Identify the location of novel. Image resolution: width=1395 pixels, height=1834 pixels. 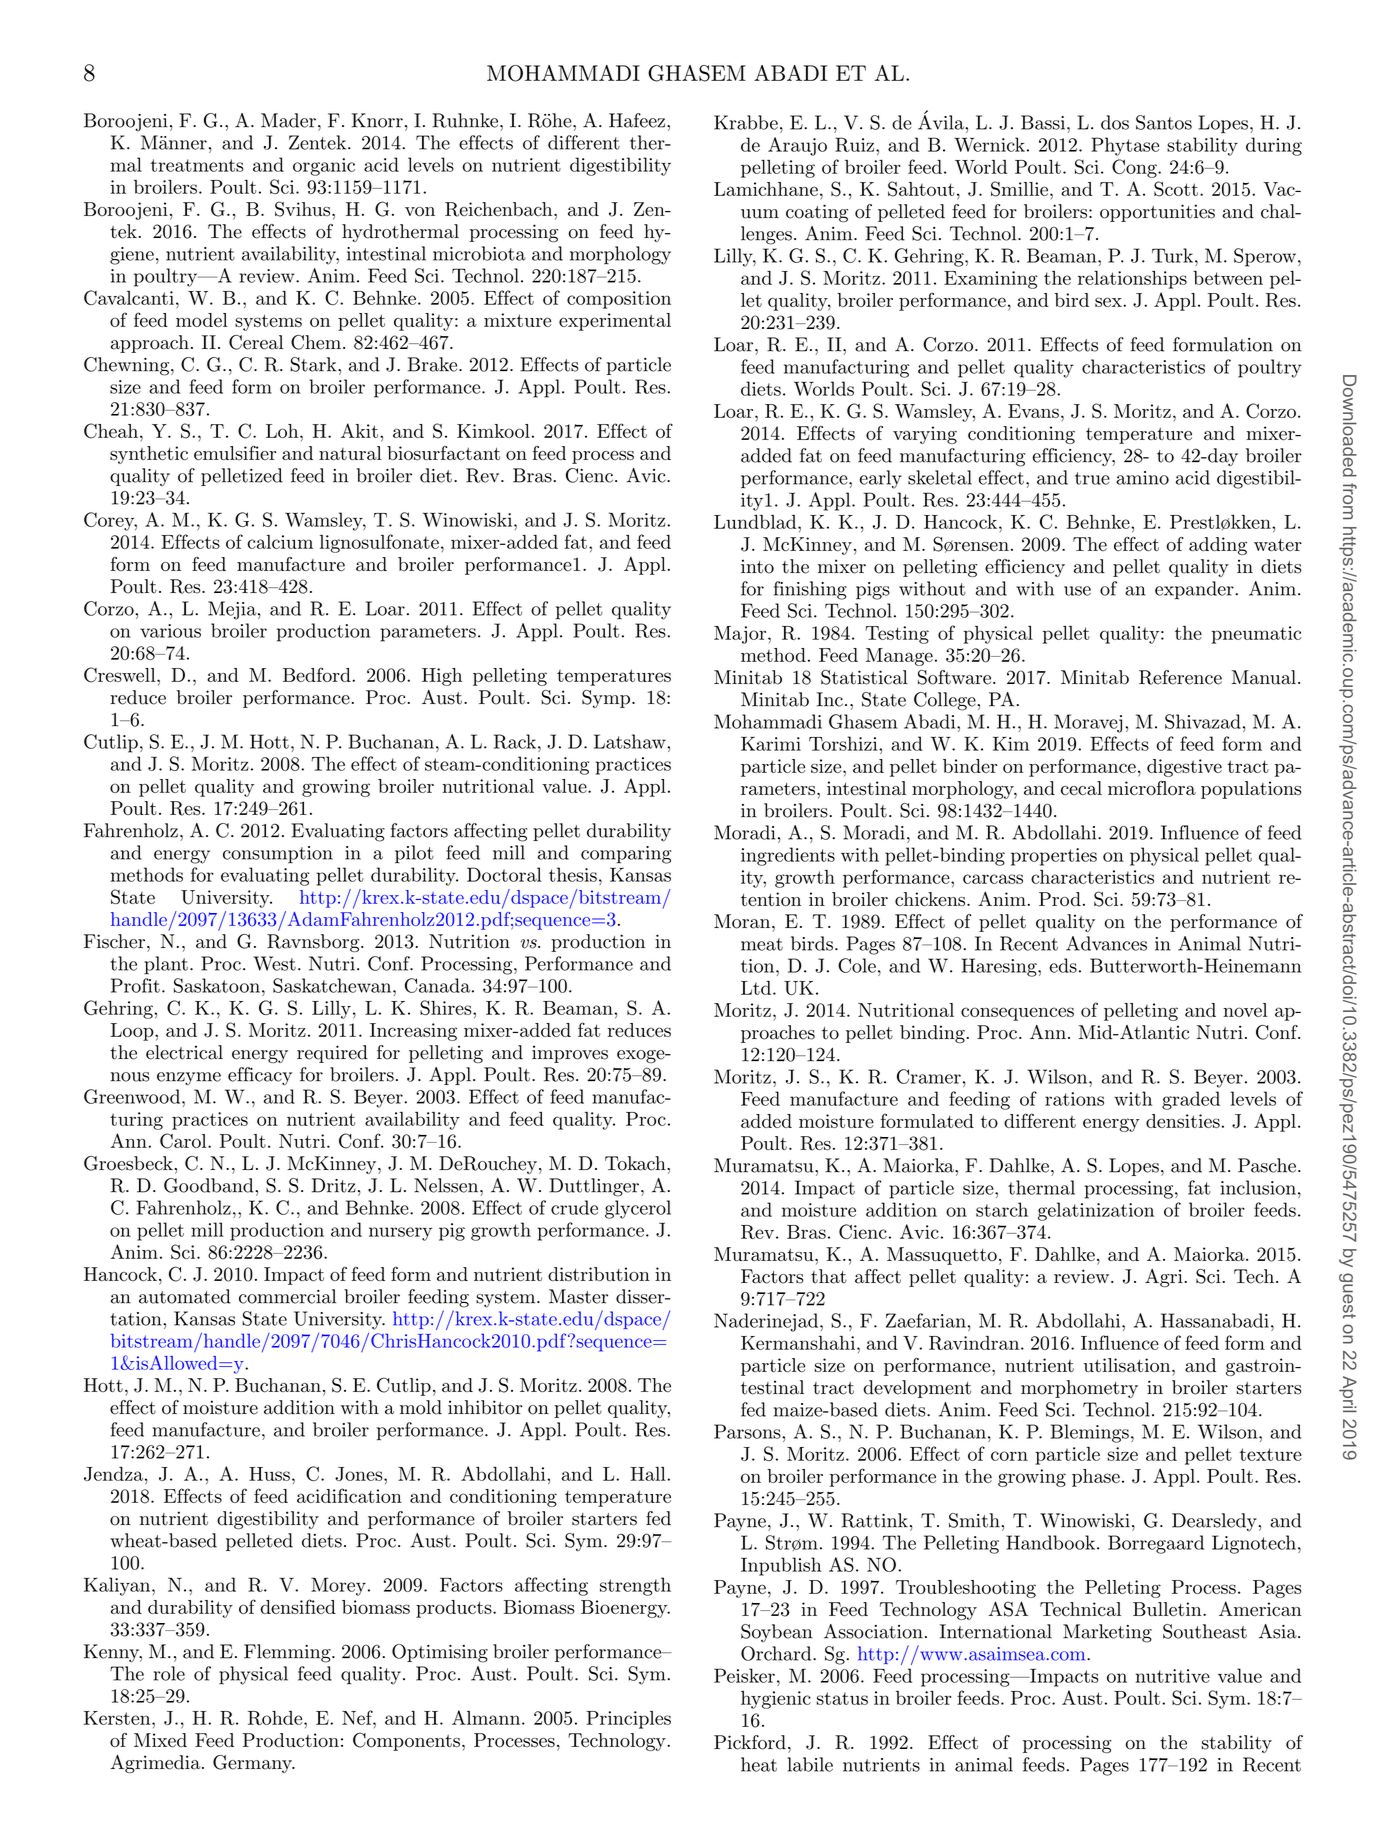
(1245, 1010).
